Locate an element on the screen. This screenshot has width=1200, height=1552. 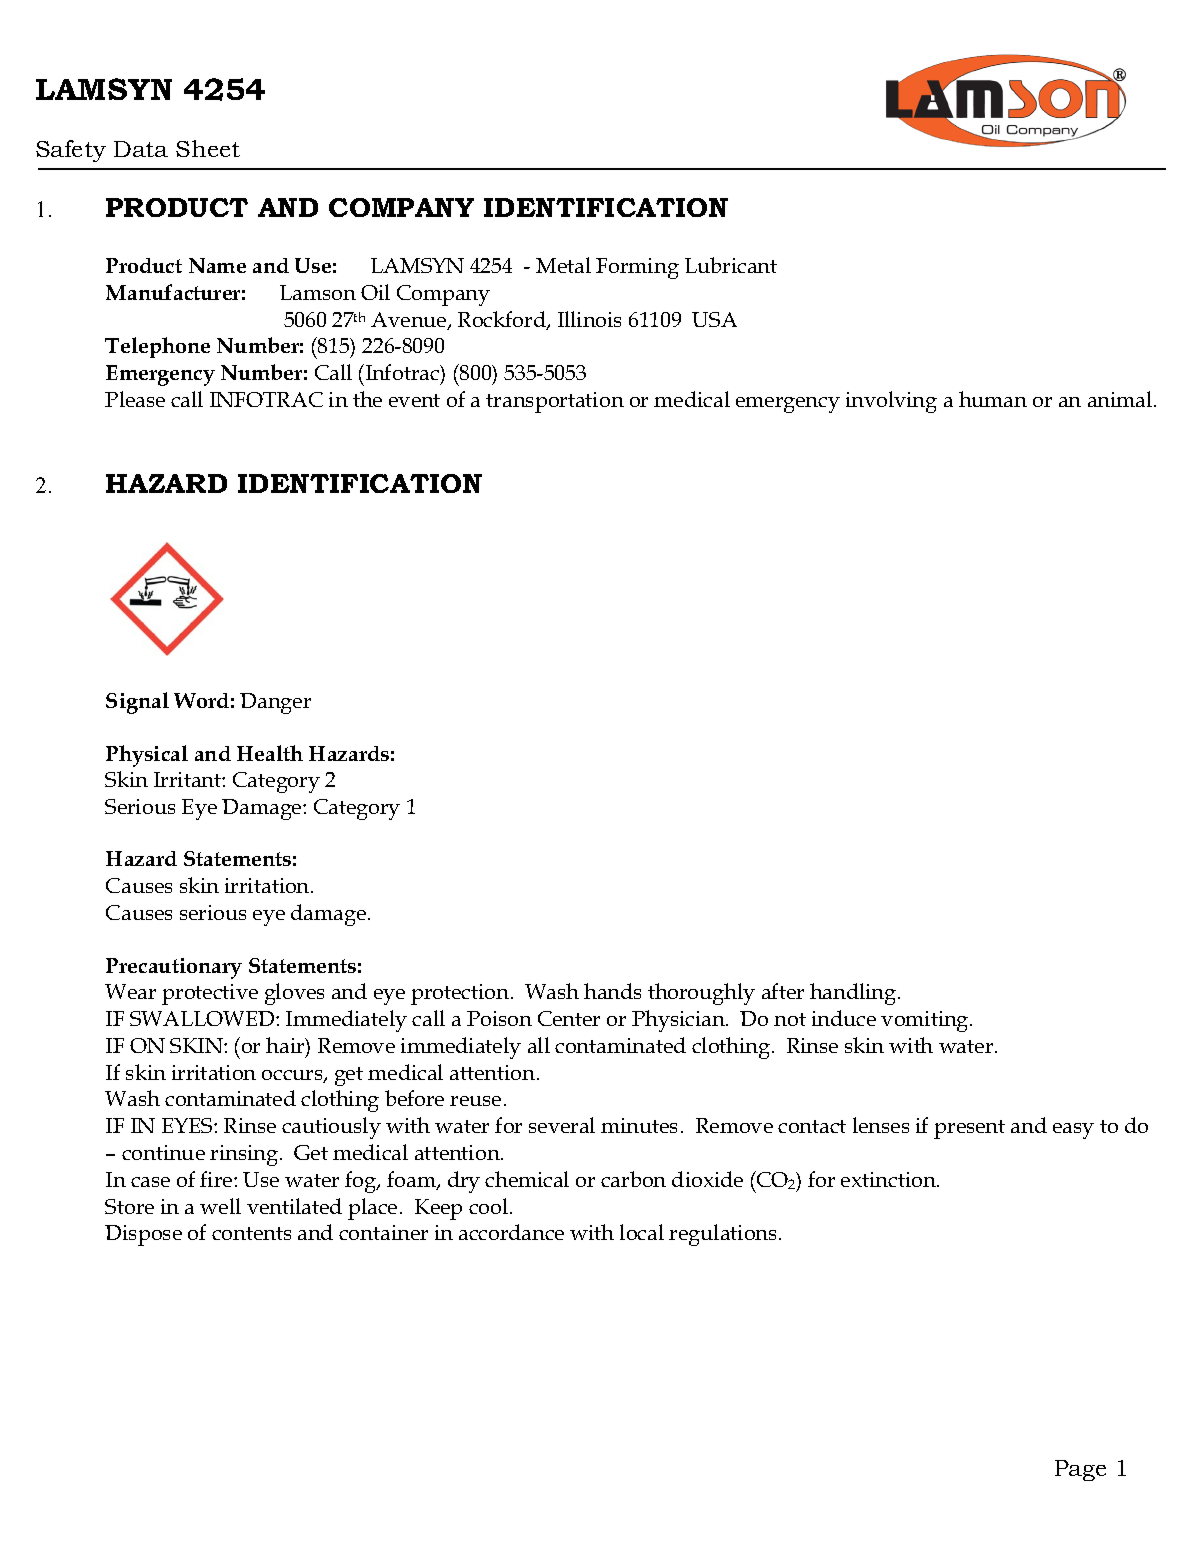
Metal is located at coordinates (563, 265).
